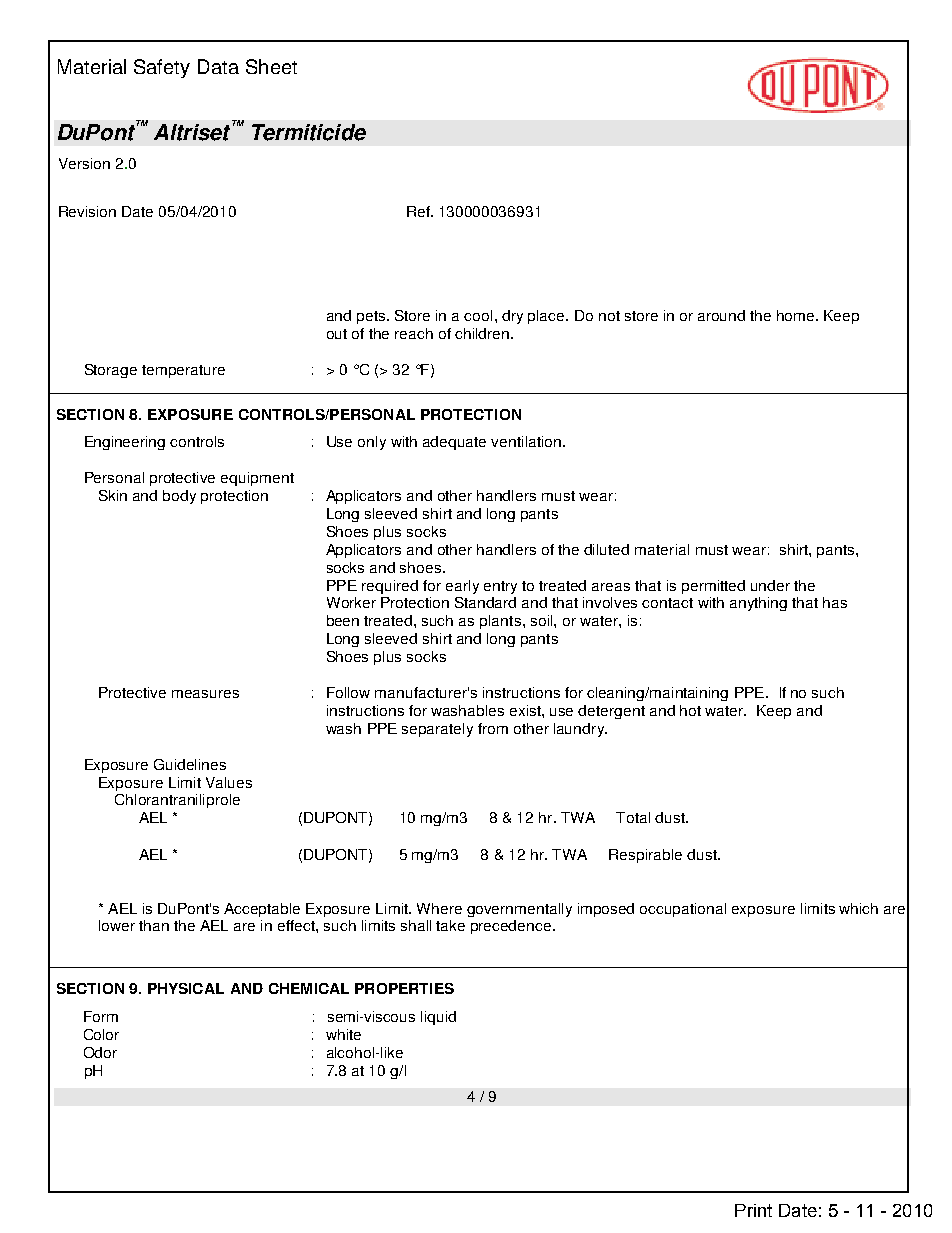 This document has width=952, height=1233. Describe the element at coordinates (758, 604) in the document. I see `anything` at that location.
